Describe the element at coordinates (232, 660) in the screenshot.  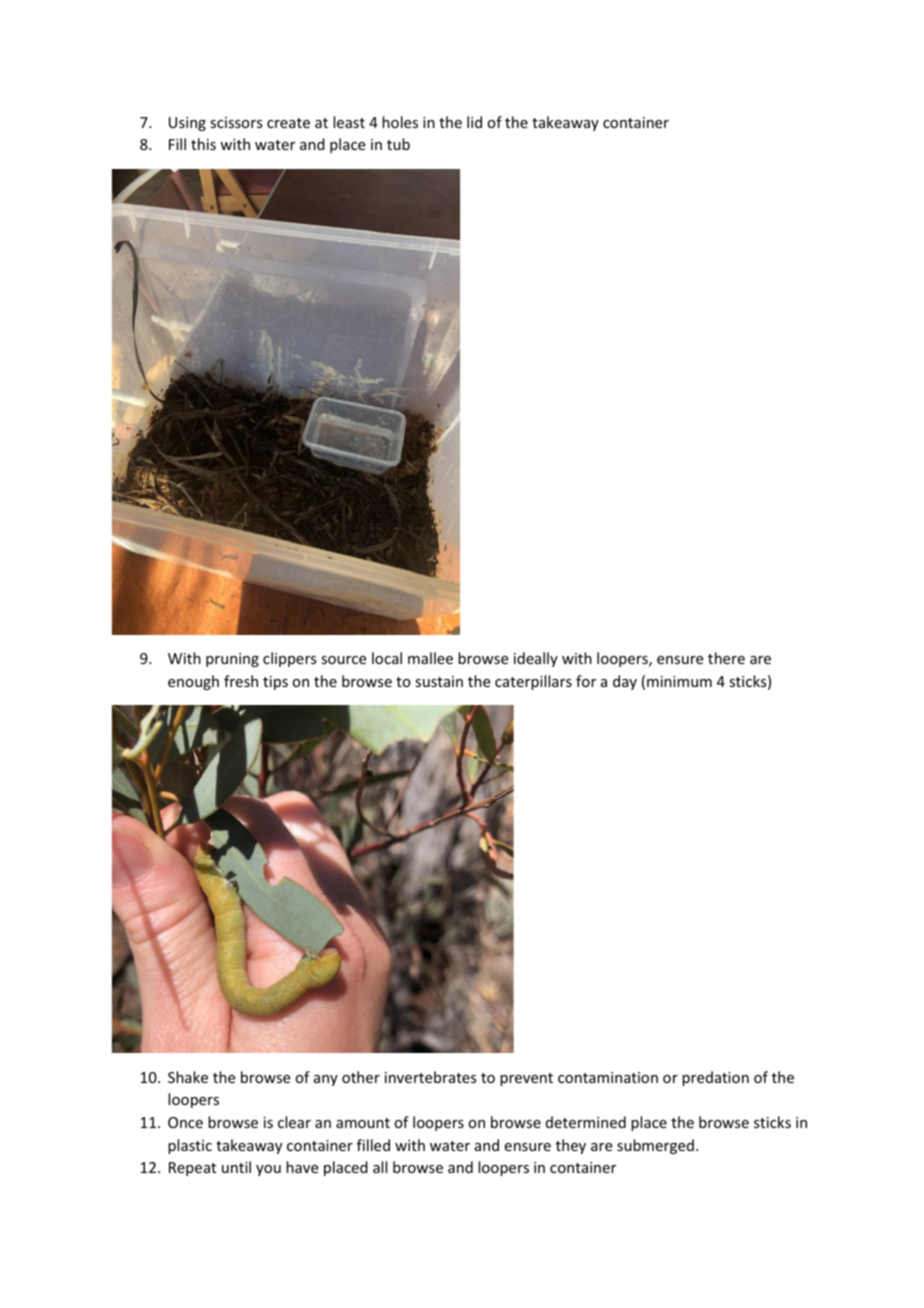
I see `pruning` at that location.
